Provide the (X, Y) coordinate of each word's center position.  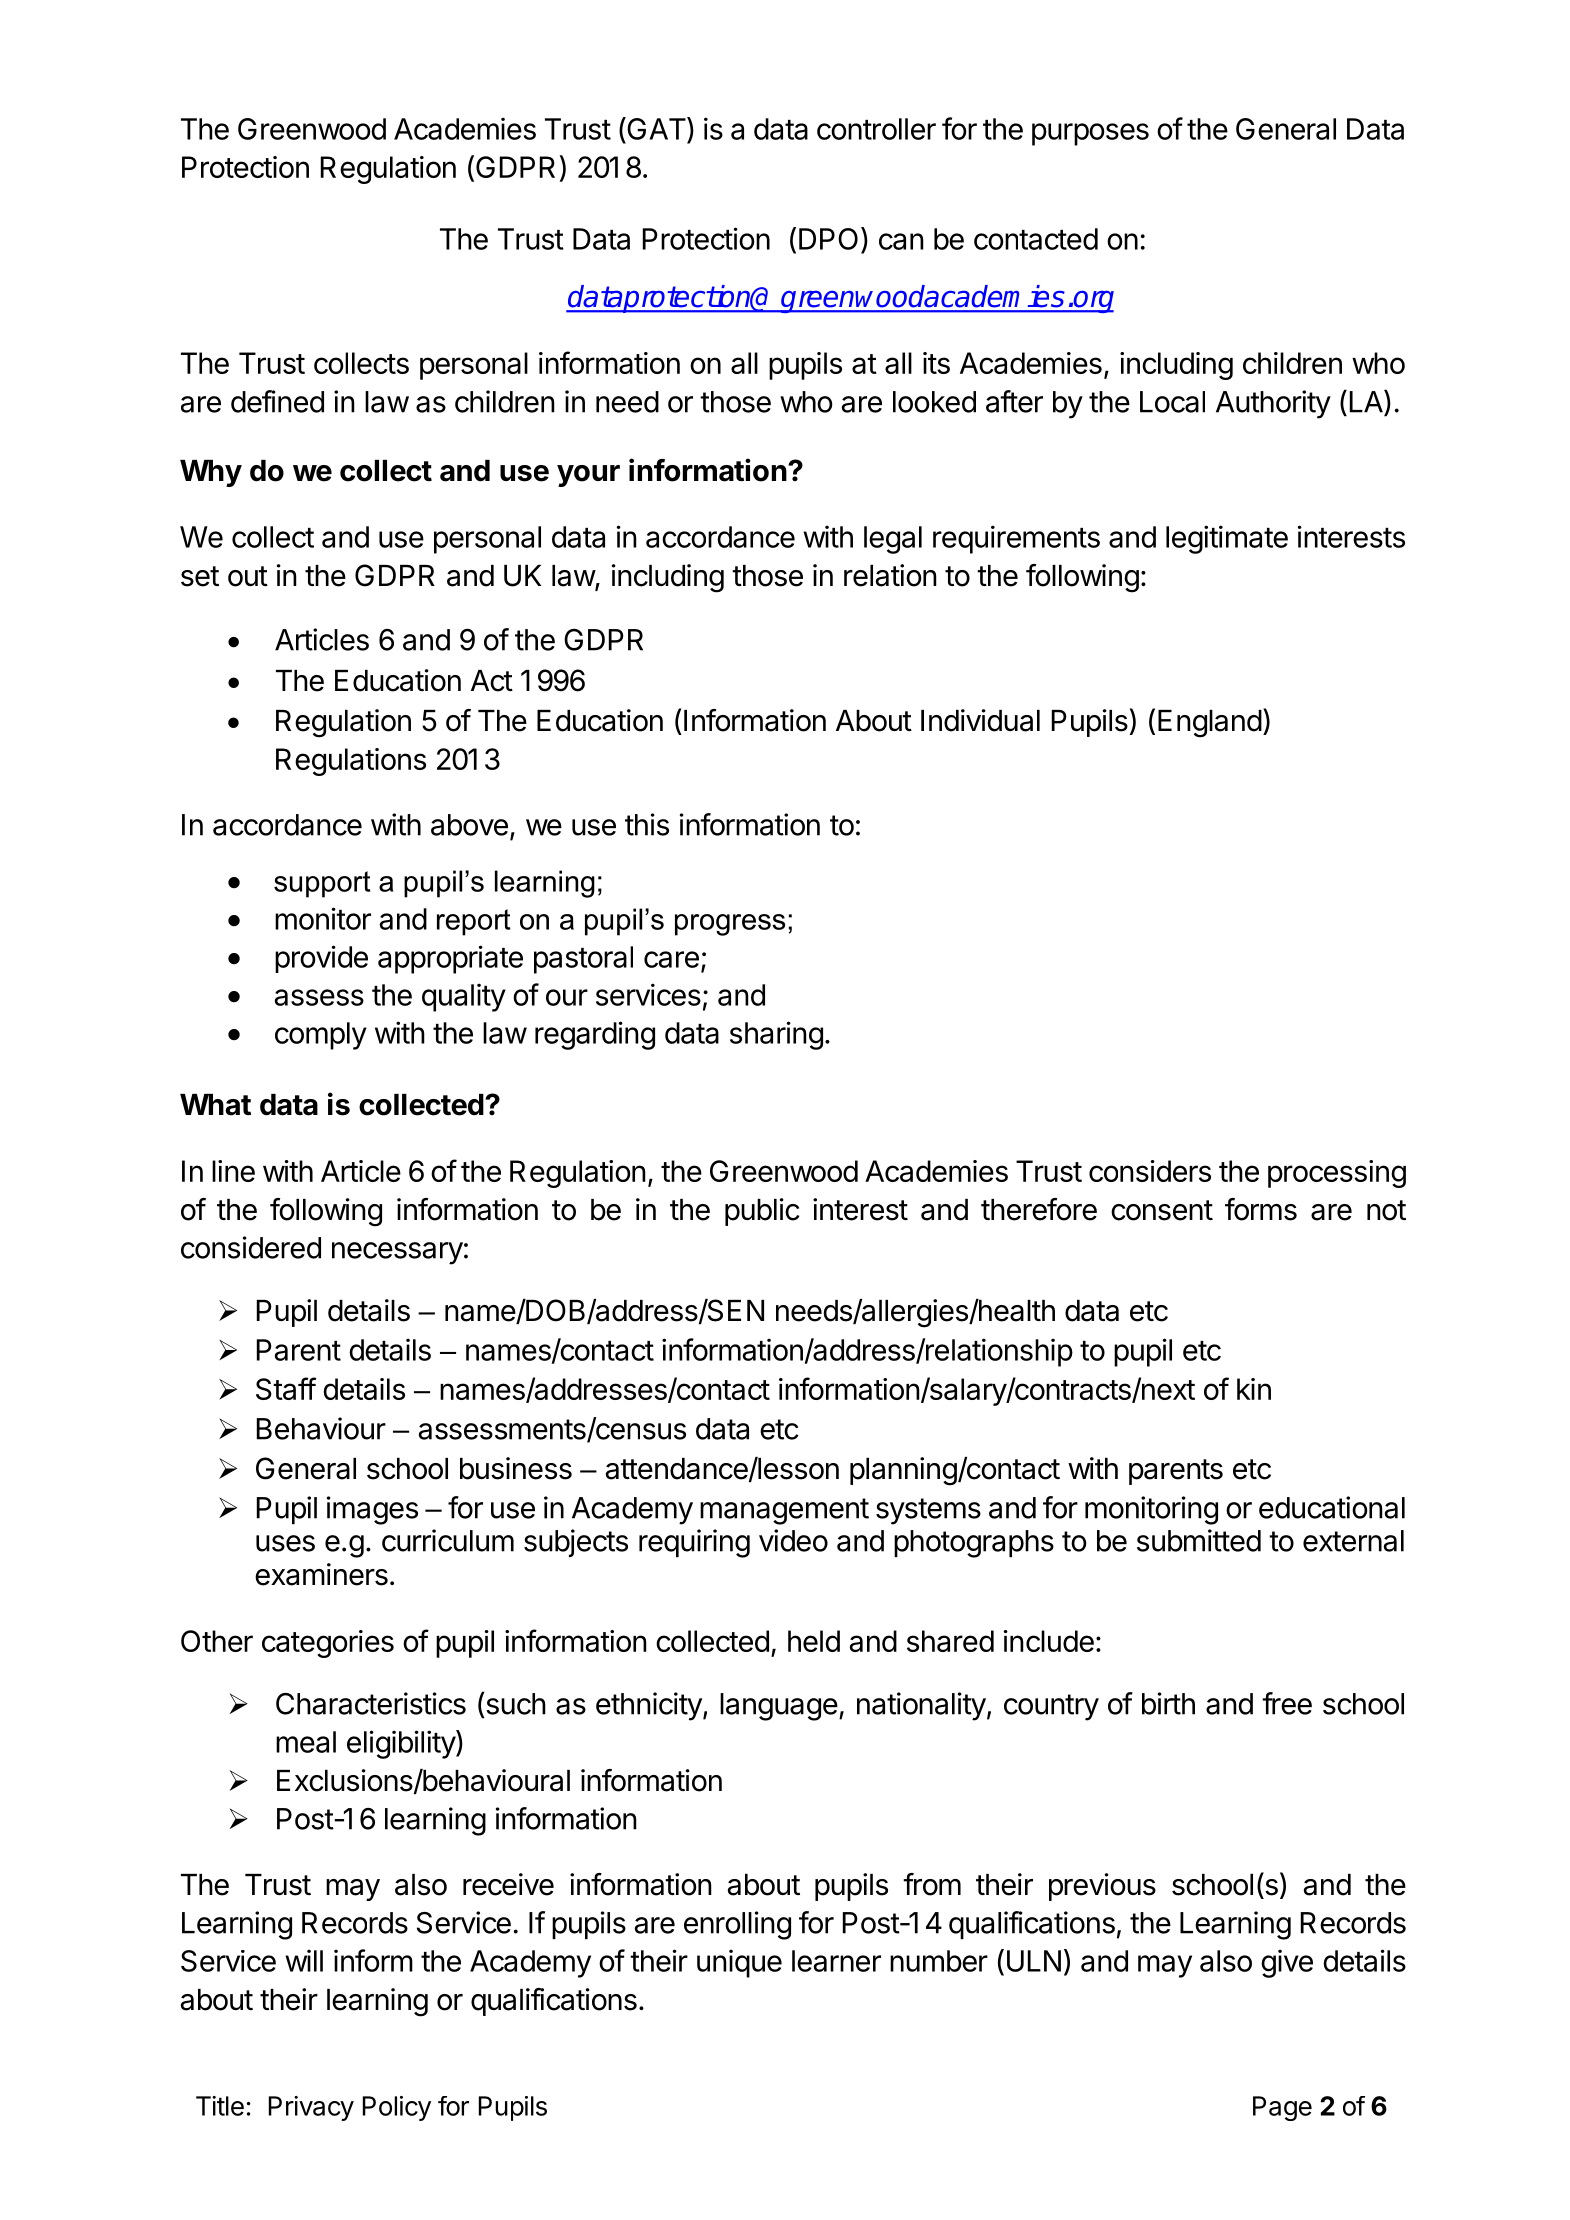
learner (836, 1961)
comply (321, 1036)
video (793, 1540)
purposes (1090, 134)
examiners (321, 1574)
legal (893, 540)
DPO (828, 239)
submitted (1199, 1540)
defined (277, 401)
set (200, 576)
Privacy (311, 2108)
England (1210, 724)
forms (1261, 1209)
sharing (776, 1035)
